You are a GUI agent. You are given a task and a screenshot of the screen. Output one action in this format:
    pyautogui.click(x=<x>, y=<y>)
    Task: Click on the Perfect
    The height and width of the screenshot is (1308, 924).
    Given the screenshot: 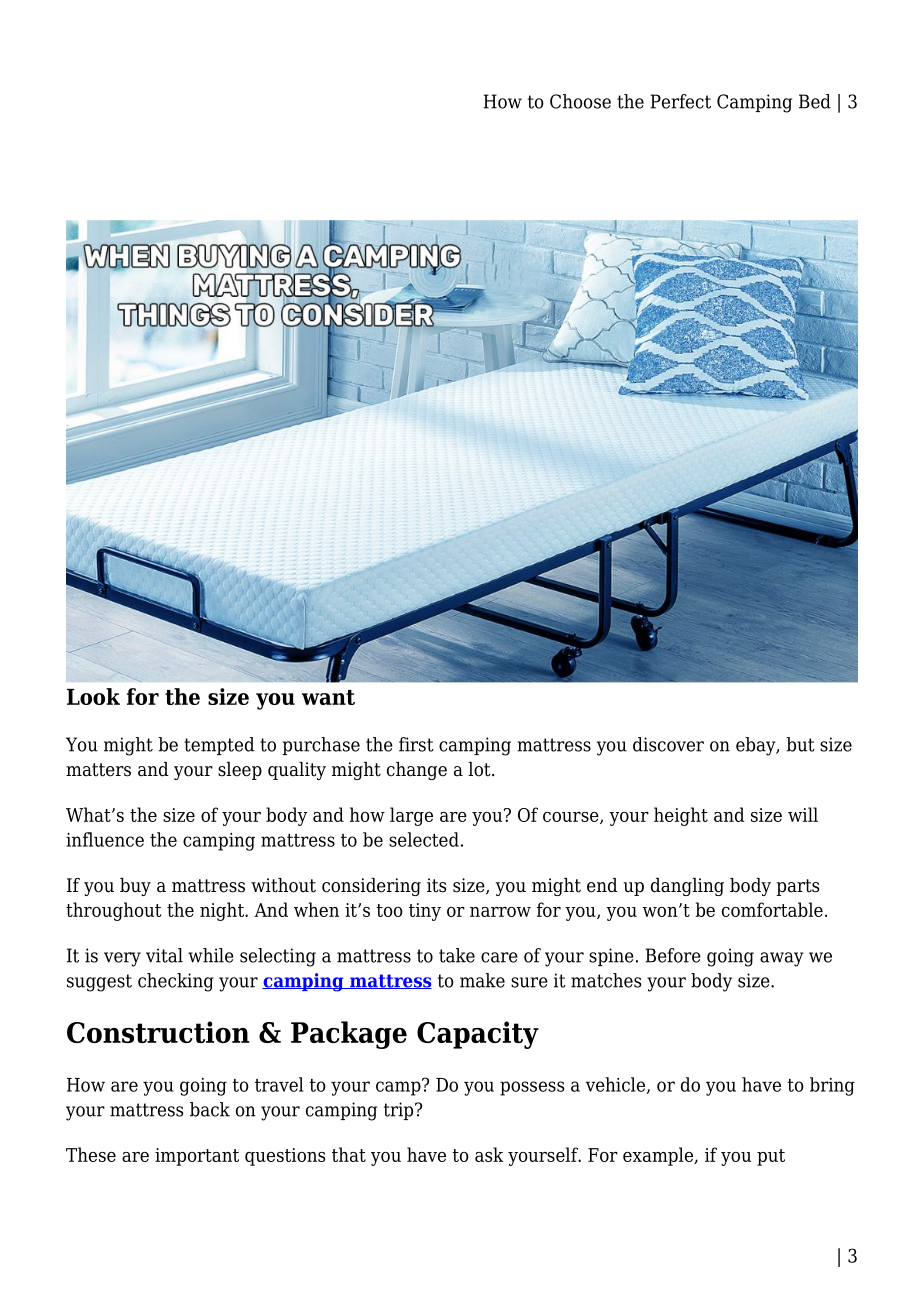 What is the action you would take?
    pyautogui.click(x=680, y=101)
